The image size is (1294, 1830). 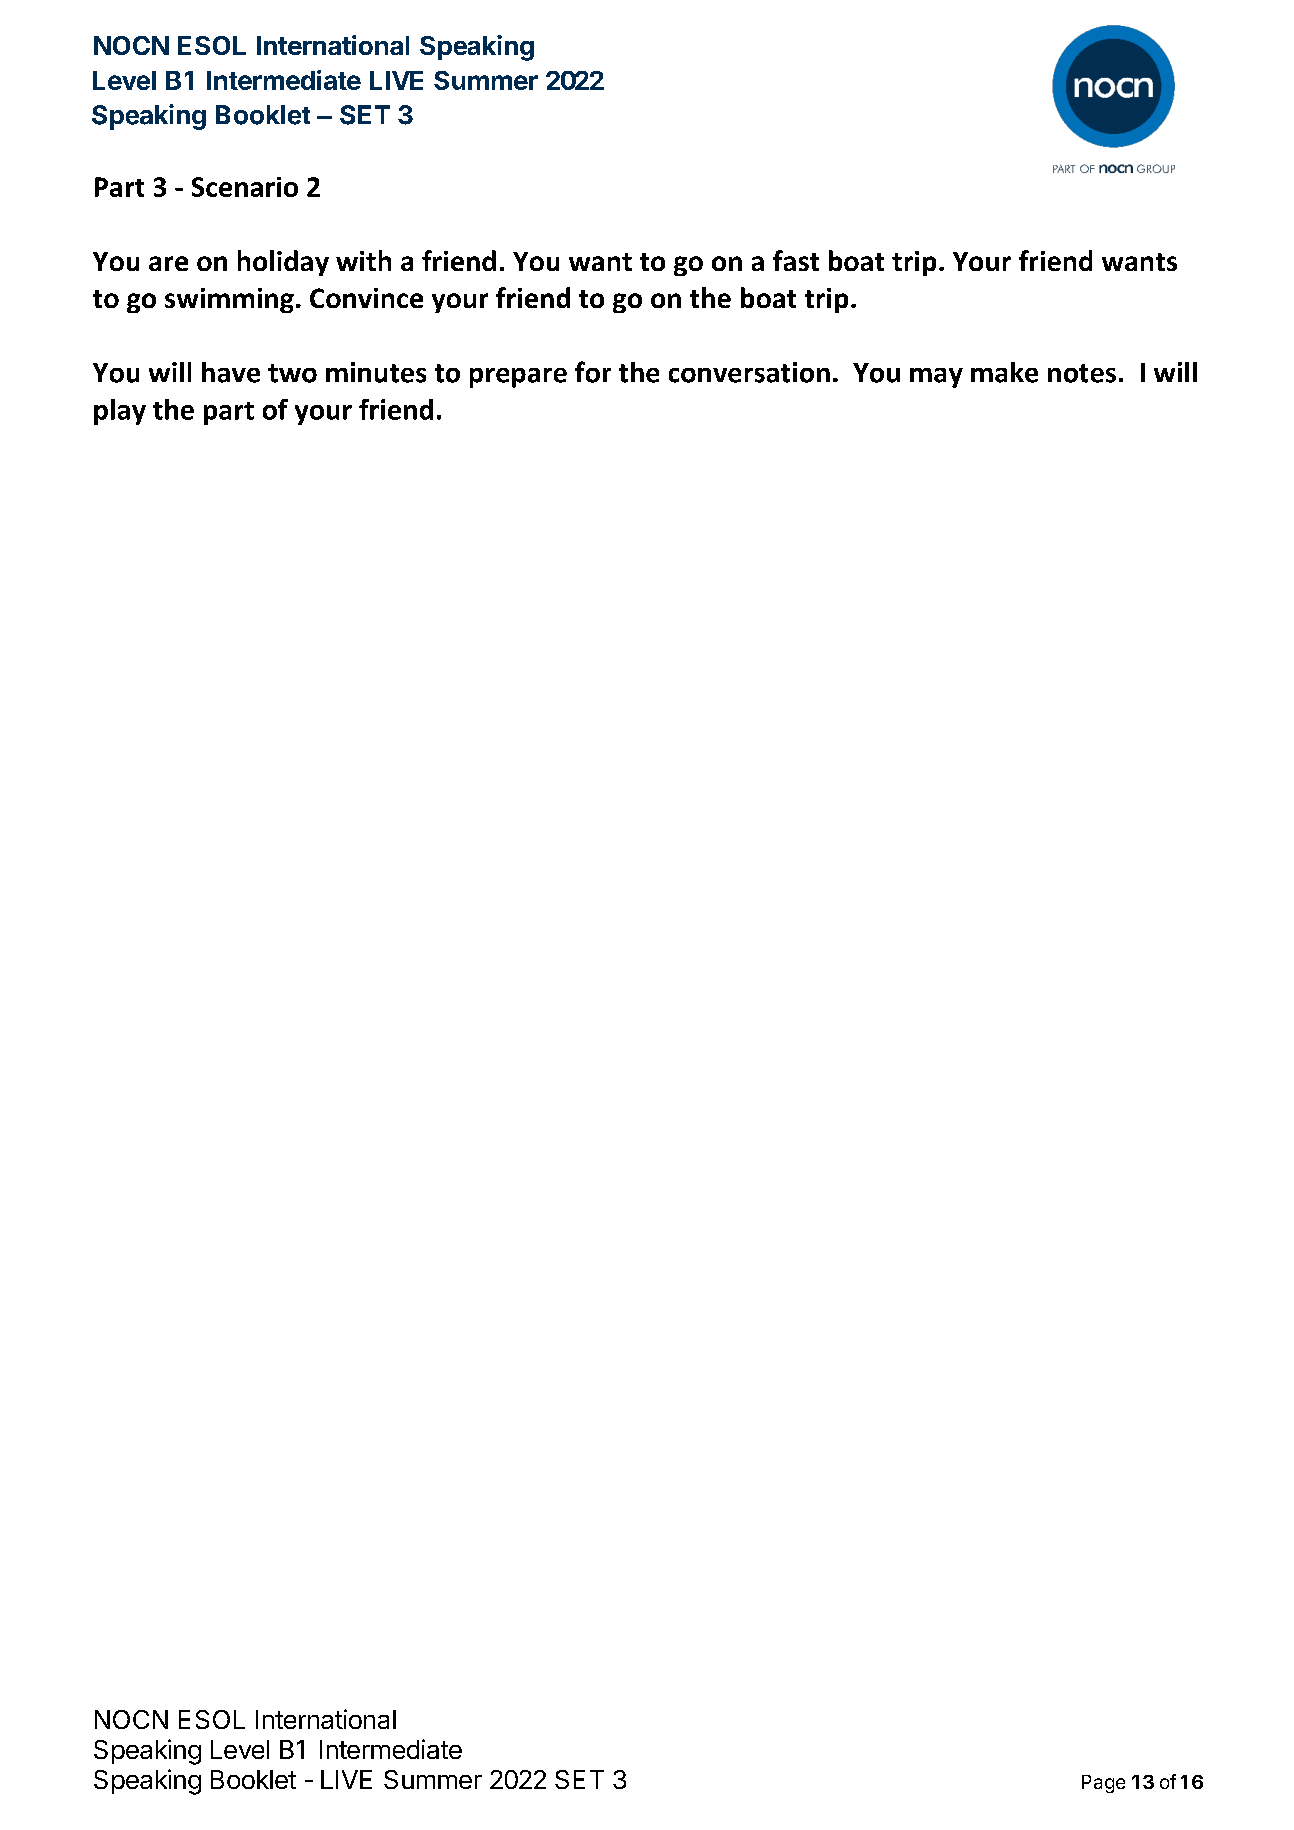 What do you see at coordinates (593, 372) in the image?
I see `for` at bounding box center [593, 372].
